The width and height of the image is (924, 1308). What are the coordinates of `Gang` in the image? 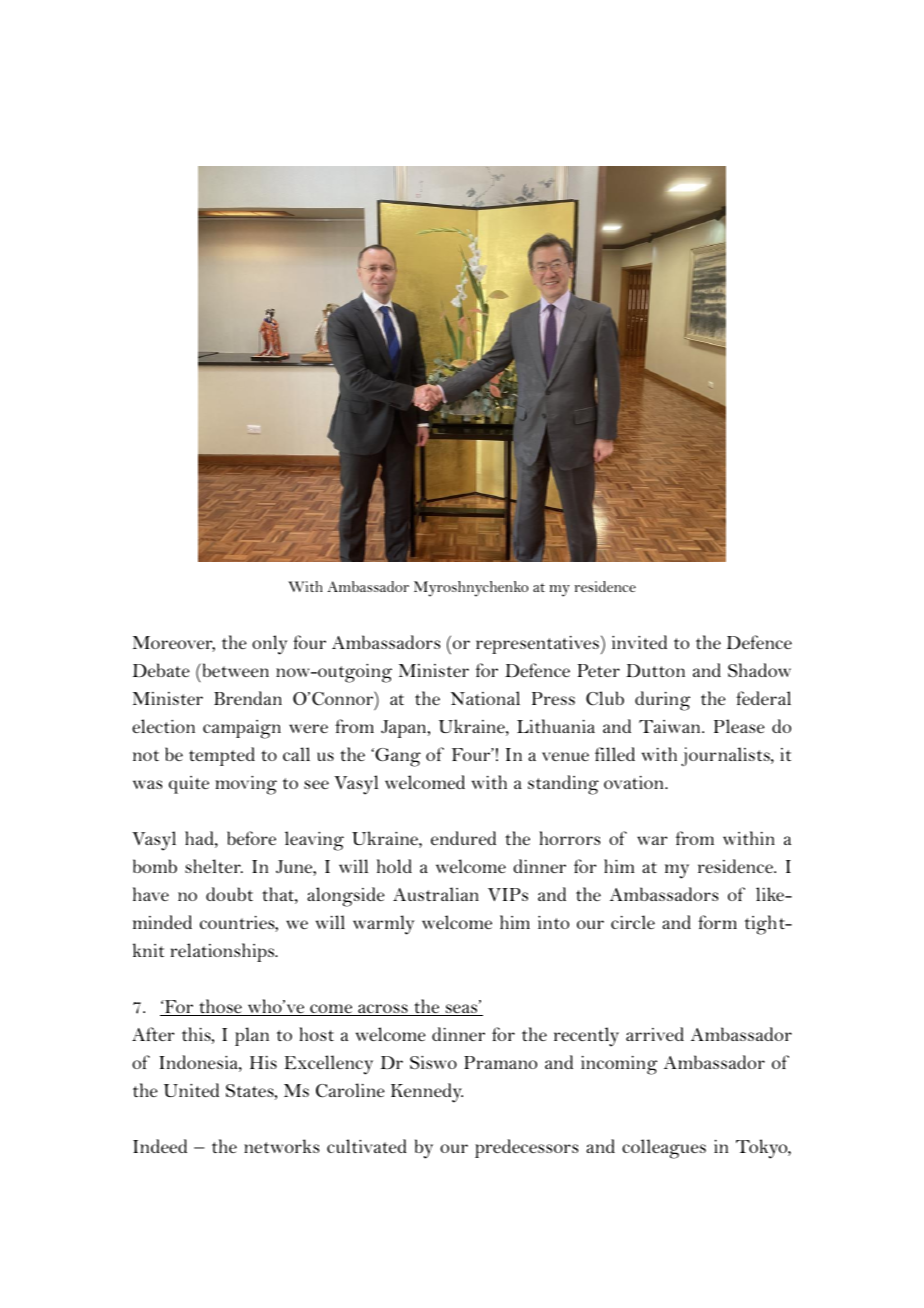 It's located at (397, 757).
